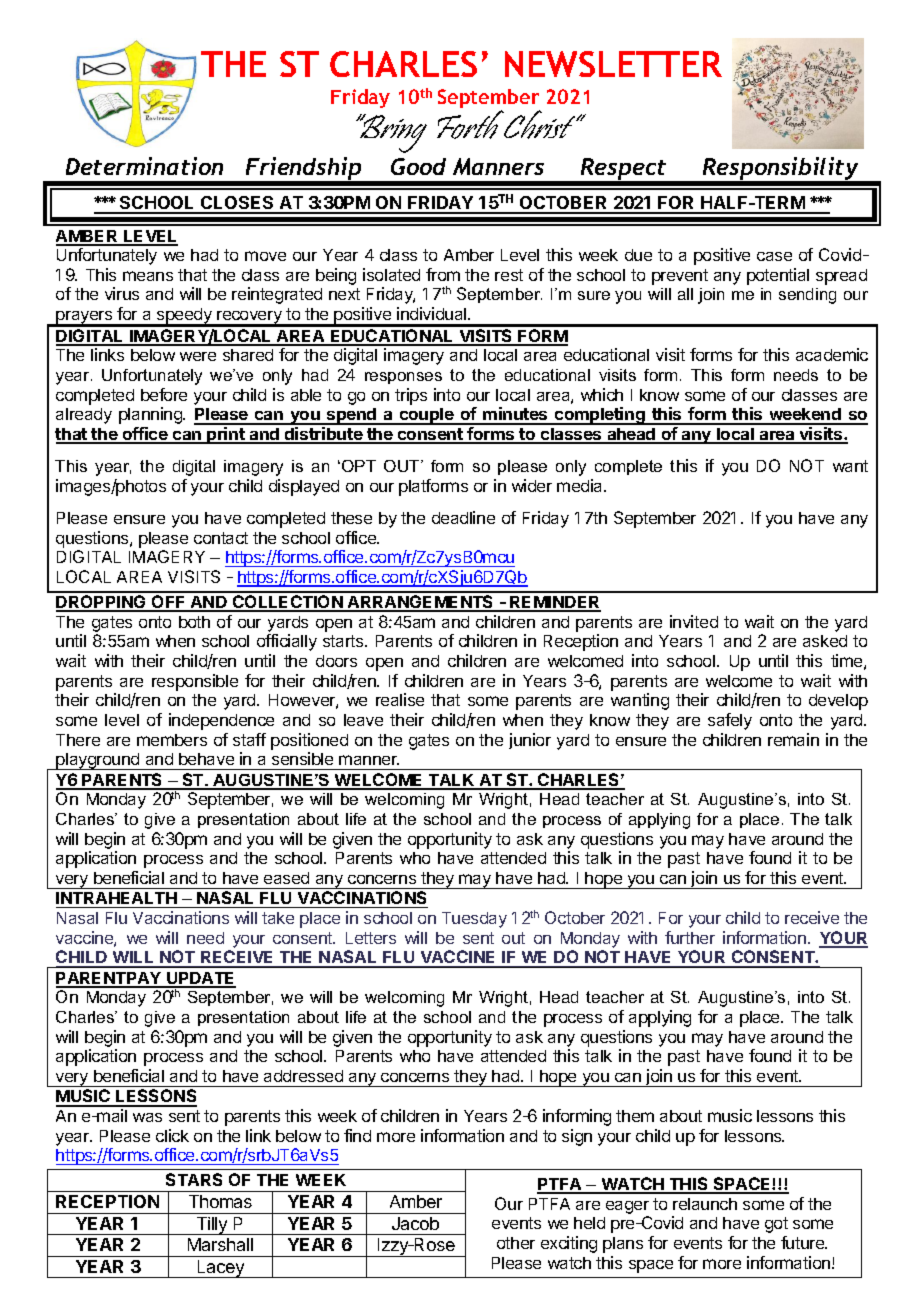 This screenshot has height=1308, width=924. I want to click on NEWSLETTER, so click(613, 64).
